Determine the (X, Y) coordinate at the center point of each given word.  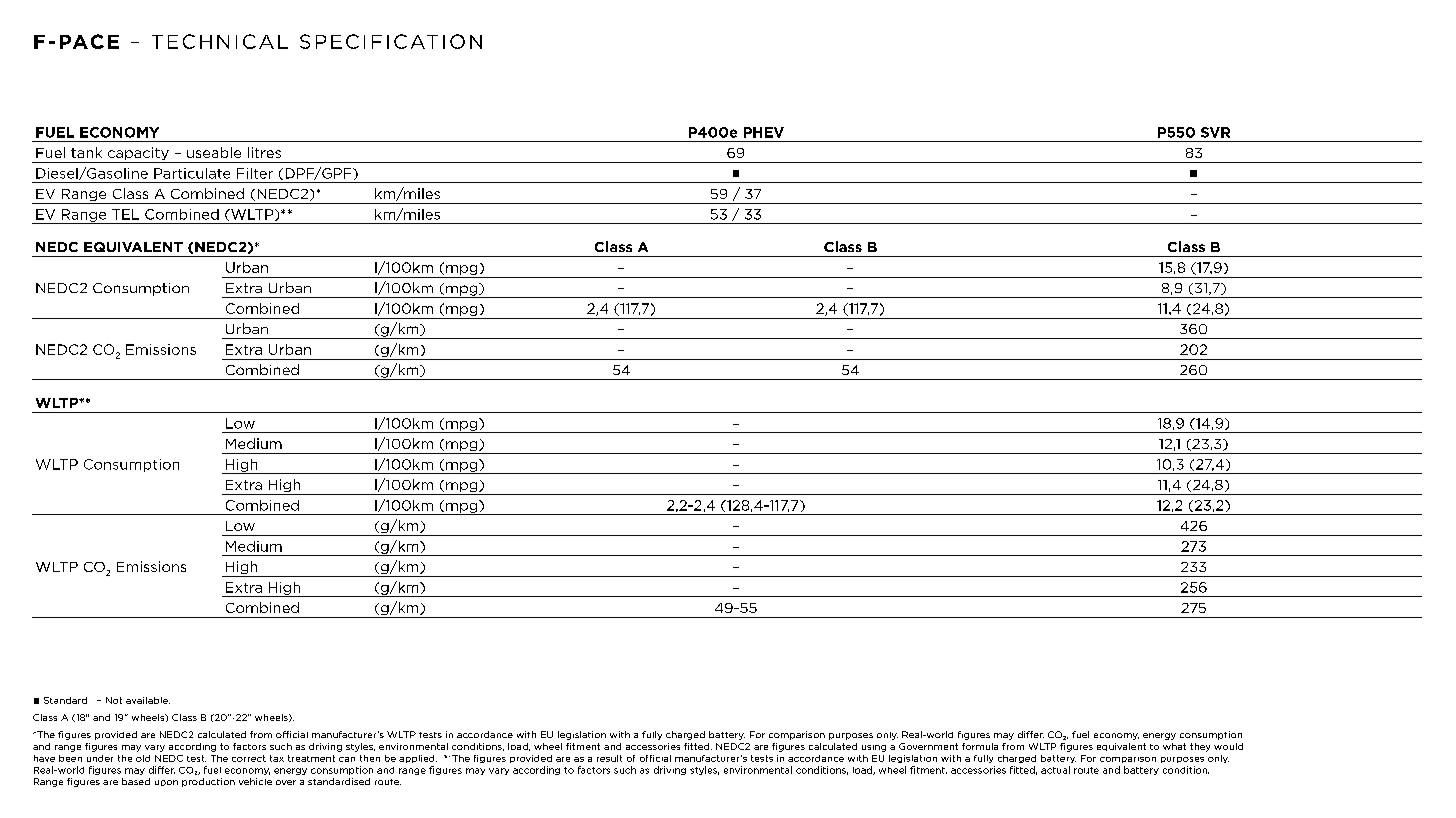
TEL (125, 214)
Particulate (192, 173)
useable (214, 152)
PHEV (764, 132)
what (1174, 746)
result (609, 758)
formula (980, 746)
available (148, 700)
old (143, 758)
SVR (1215, 132)
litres (264, 152)
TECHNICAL (220, 41)
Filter (255, 173)
